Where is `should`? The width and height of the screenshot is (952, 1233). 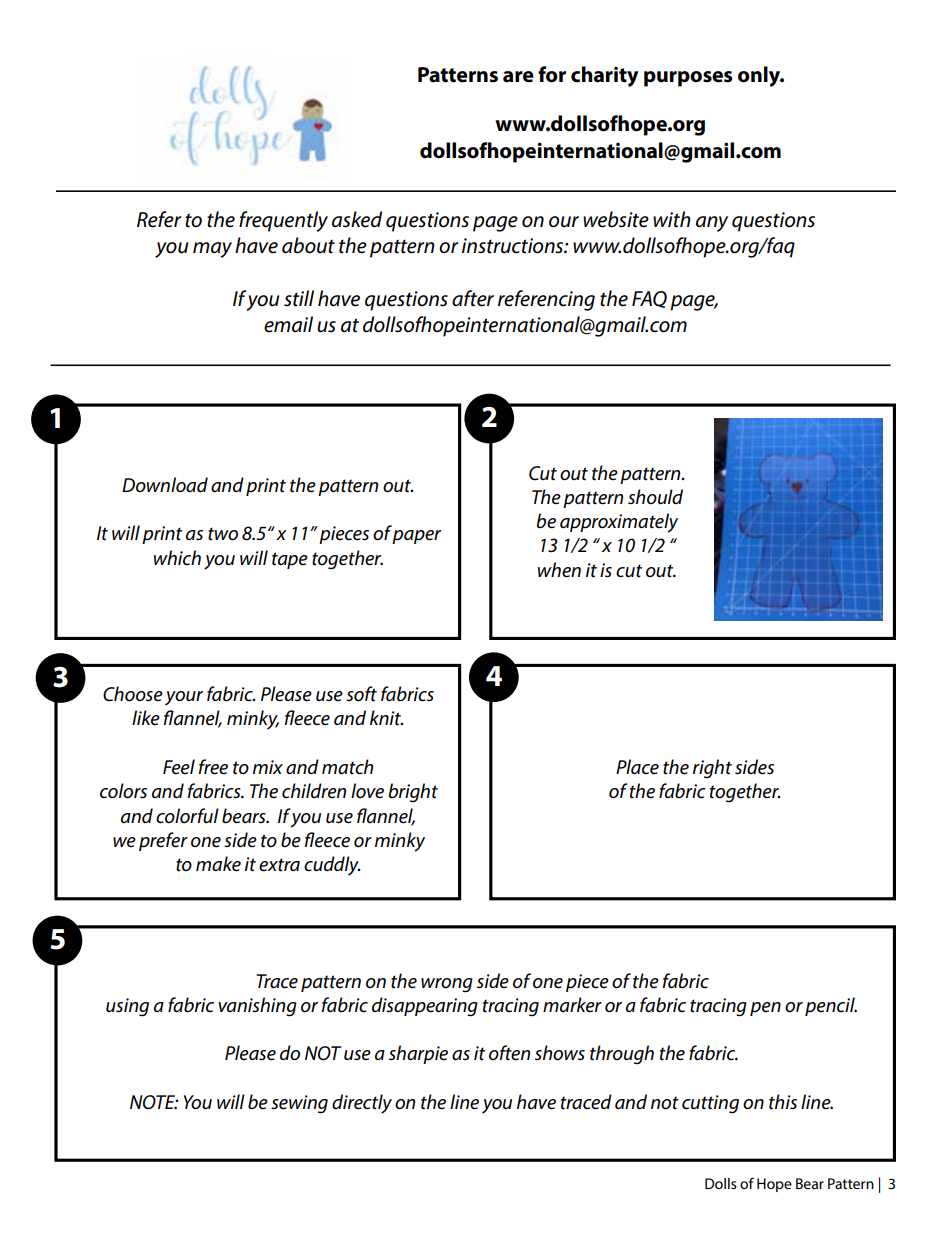
should is located at coordinates (655, 497).
